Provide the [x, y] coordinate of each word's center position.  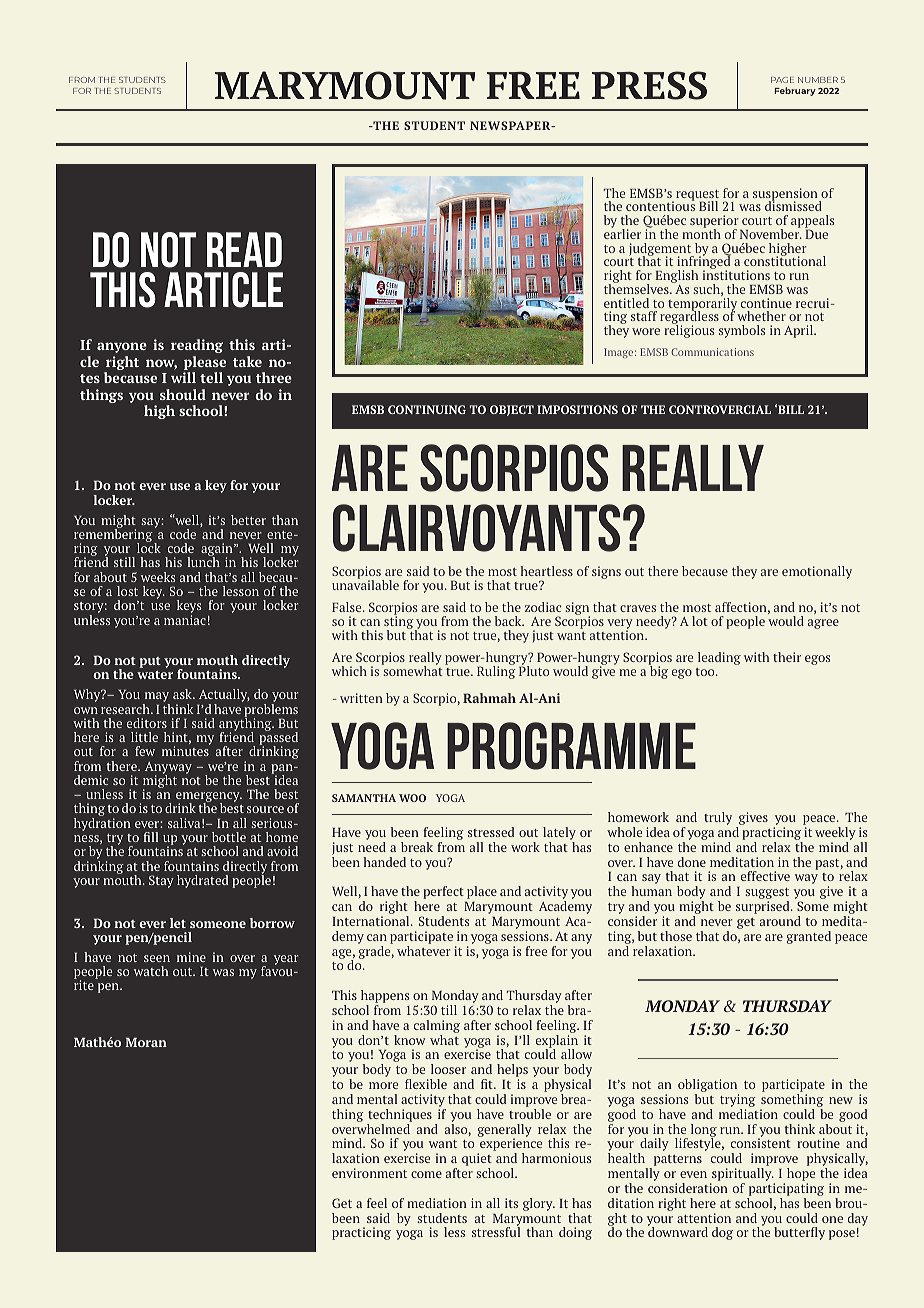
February [795, 91]
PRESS [649, 85]
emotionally [817, 572]
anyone [122, 347]
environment [369, 1173]
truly [718, 818]
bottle [229, 837]
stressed [491, 832]
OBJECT [512, 410]
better [248, 520]
